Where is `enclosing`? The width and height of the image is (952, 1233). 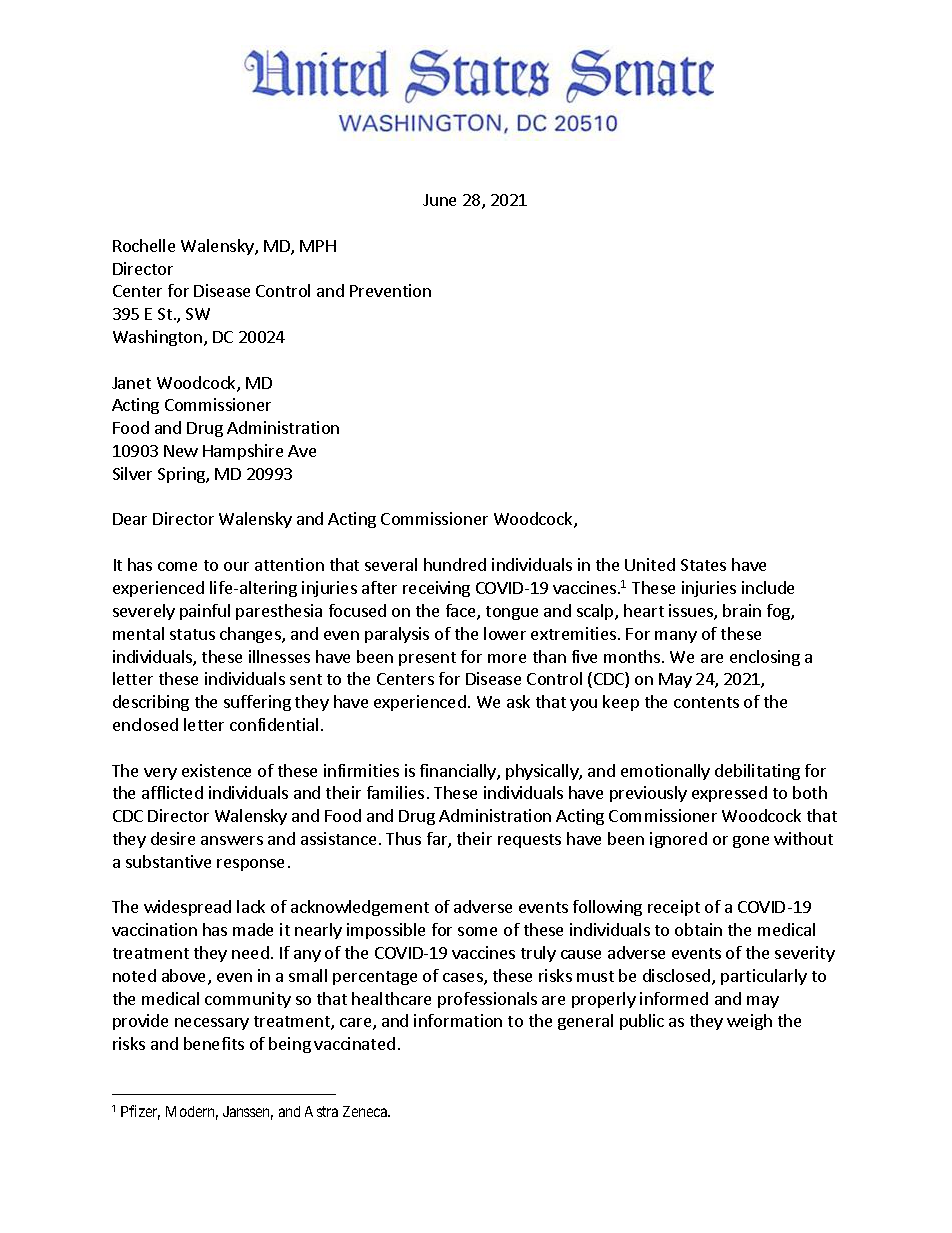 enclosing is located at coordinates (765, 658).
